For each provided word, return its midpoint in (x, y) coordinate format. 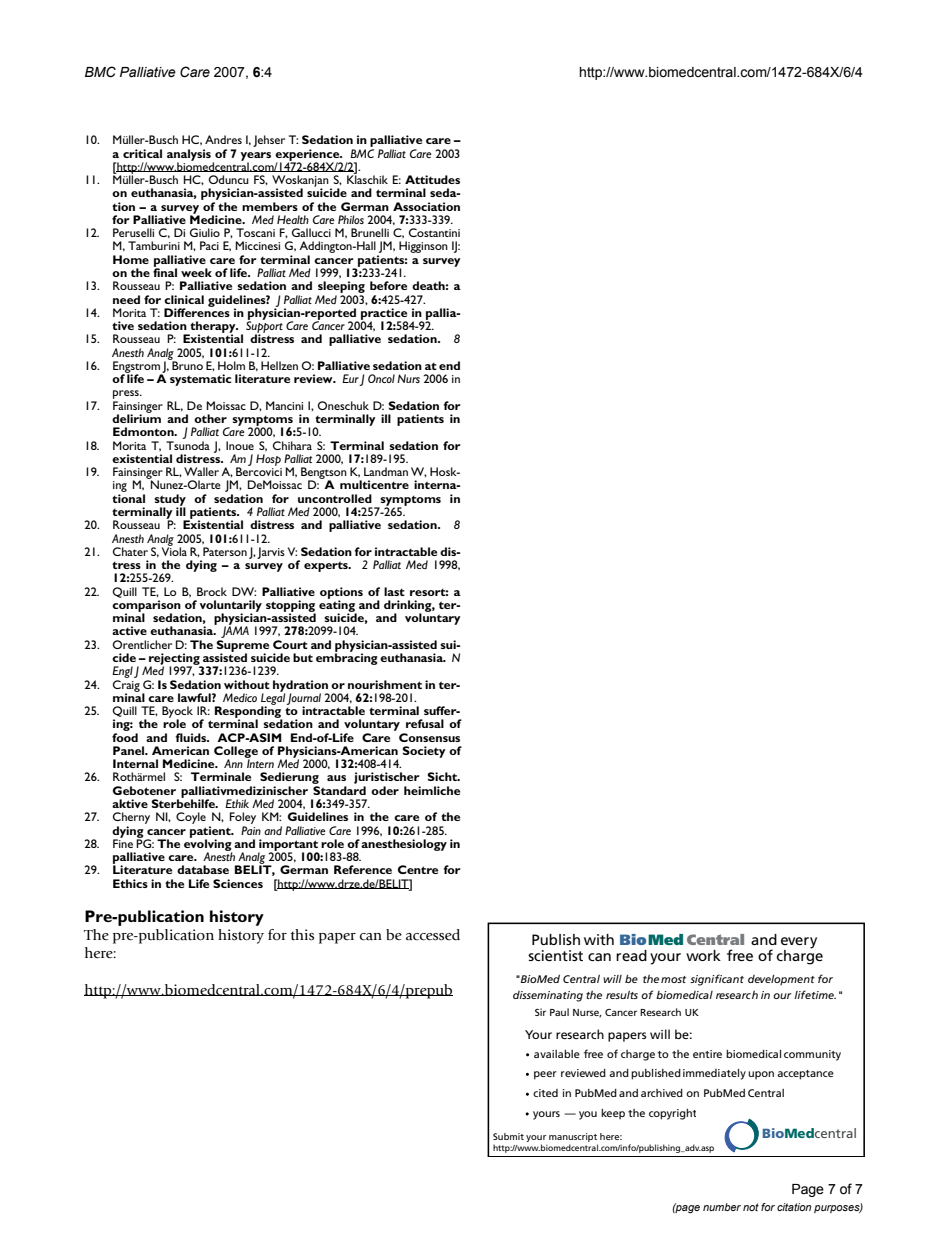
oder (385, 790)
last (394, 591)
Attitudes (432, 179)
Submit (508, 1136)
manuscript (573, 1137)
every (799, 943)
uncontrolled (335, 498)
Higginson (423, 247)
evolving (208, 845)
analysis (189, 156)
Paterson (225, 551)
